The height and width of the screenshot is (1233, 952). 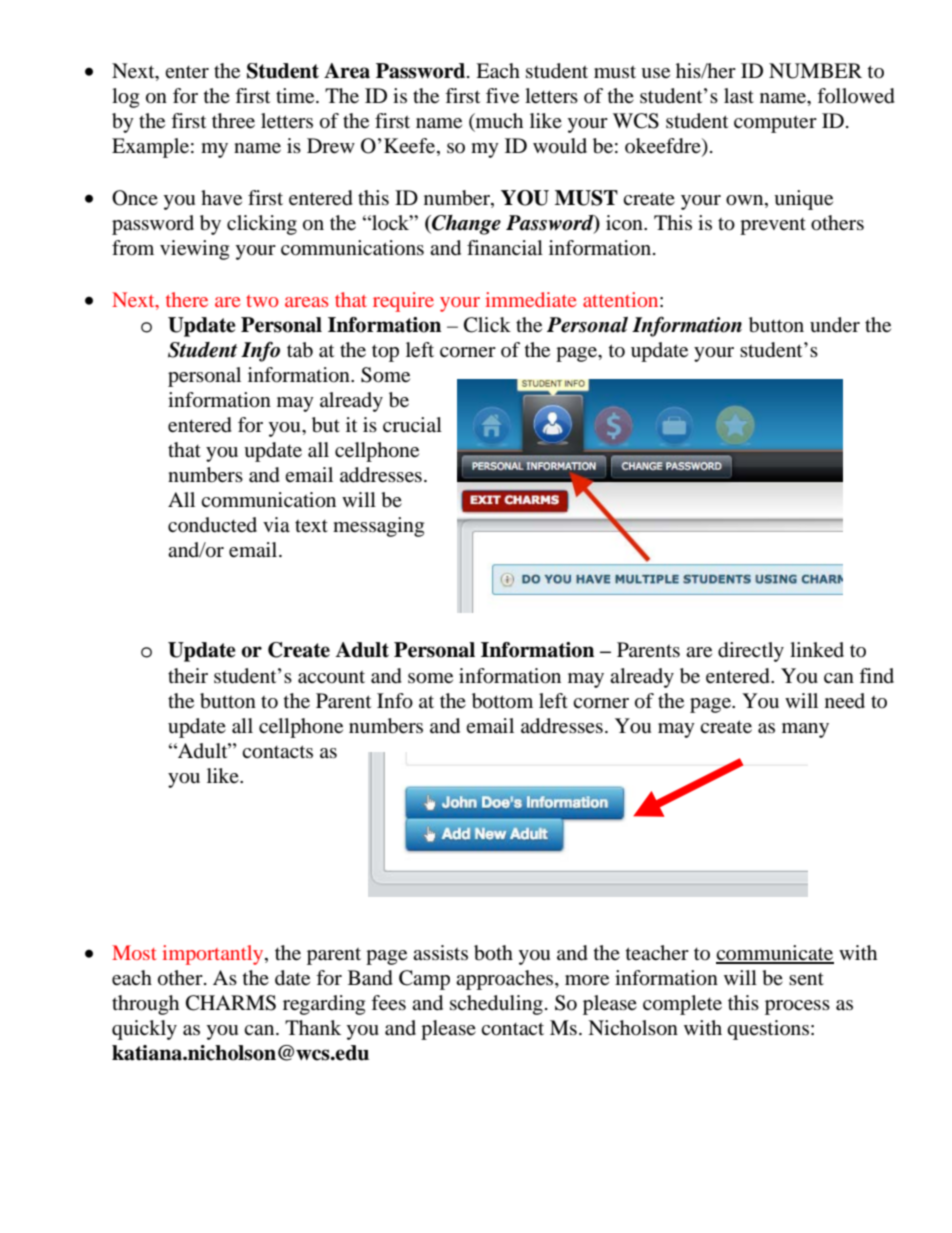 I want to click on their, so click(x=188, y=676).
